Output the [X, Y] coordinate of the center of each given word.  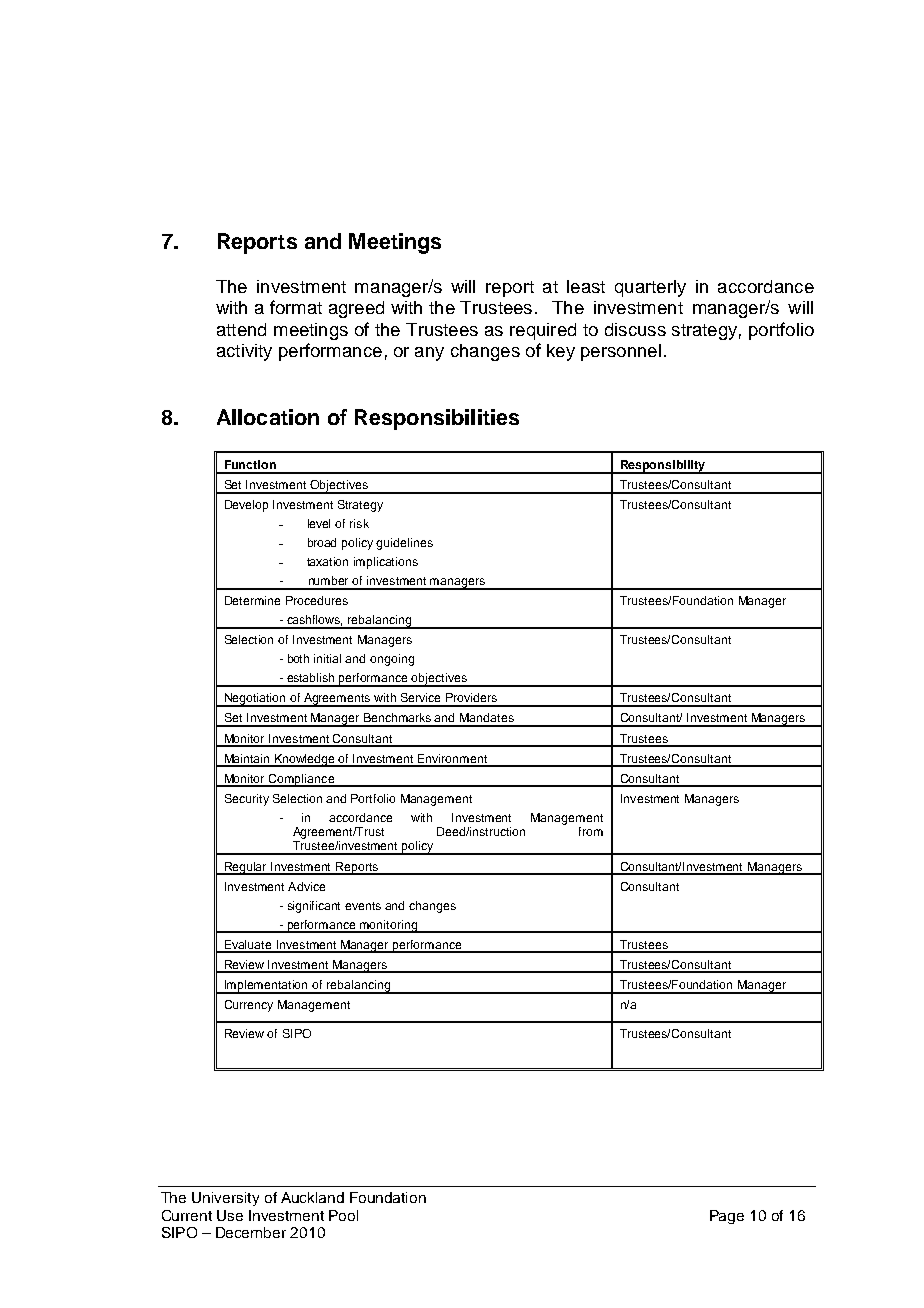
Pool [343, 1215]
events [363, 906]
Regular [246, 868]
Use [230, 1215]
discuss [635, 329]
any [429, 354]
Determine [252, 600]
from [591, 831]
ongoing [392, 660]
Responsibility [663, 467]
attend [241, 329]
